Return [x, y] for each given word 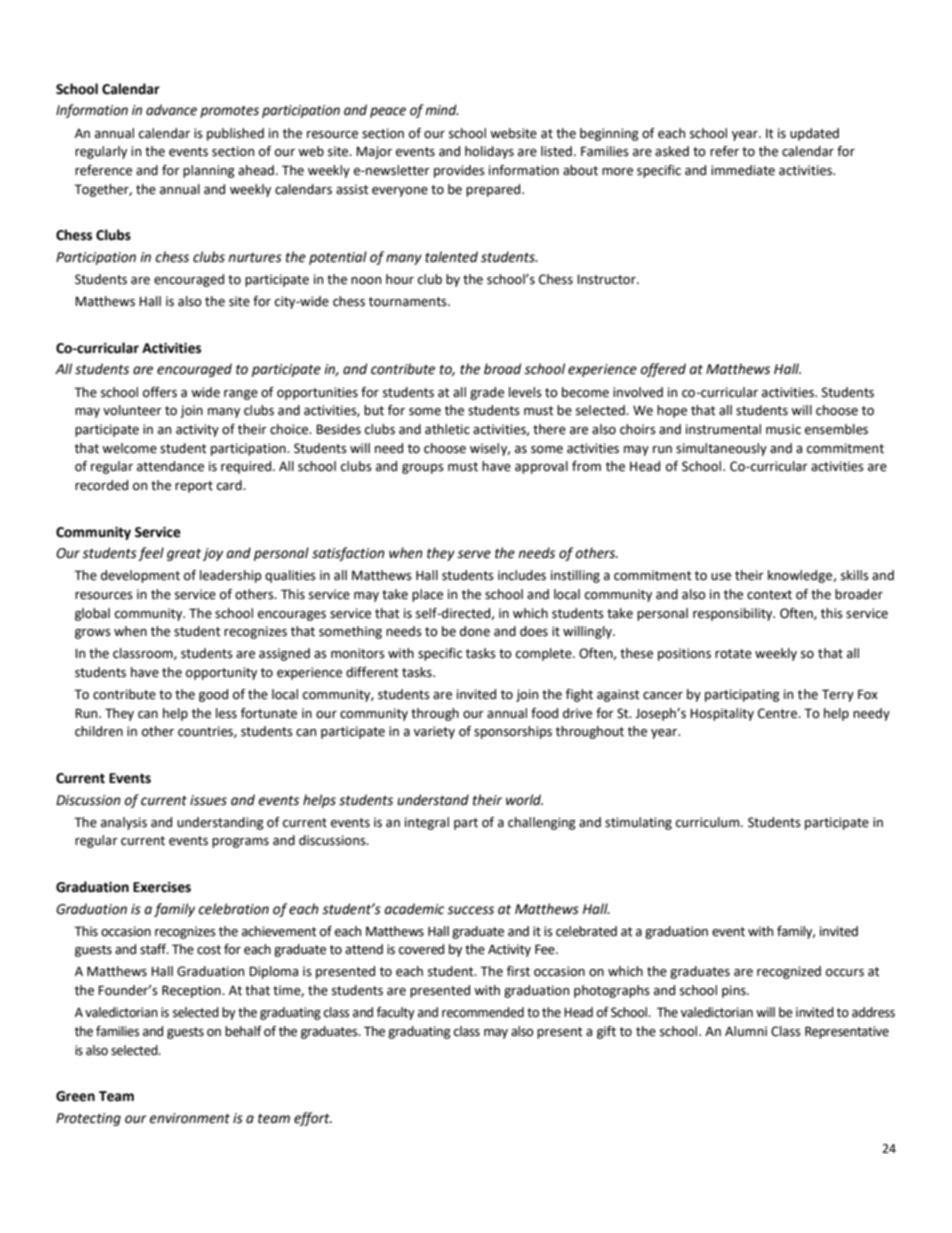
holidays [489, 152]
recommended [483, 1012]
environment [189, 1118]
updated [814, 134]
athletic [447, 429]
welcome [129, 448]
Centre [779, 713]
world [524, 800]
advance [171, 110]
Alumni [746, 1031]
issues [208, 800]
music [783, 429]
